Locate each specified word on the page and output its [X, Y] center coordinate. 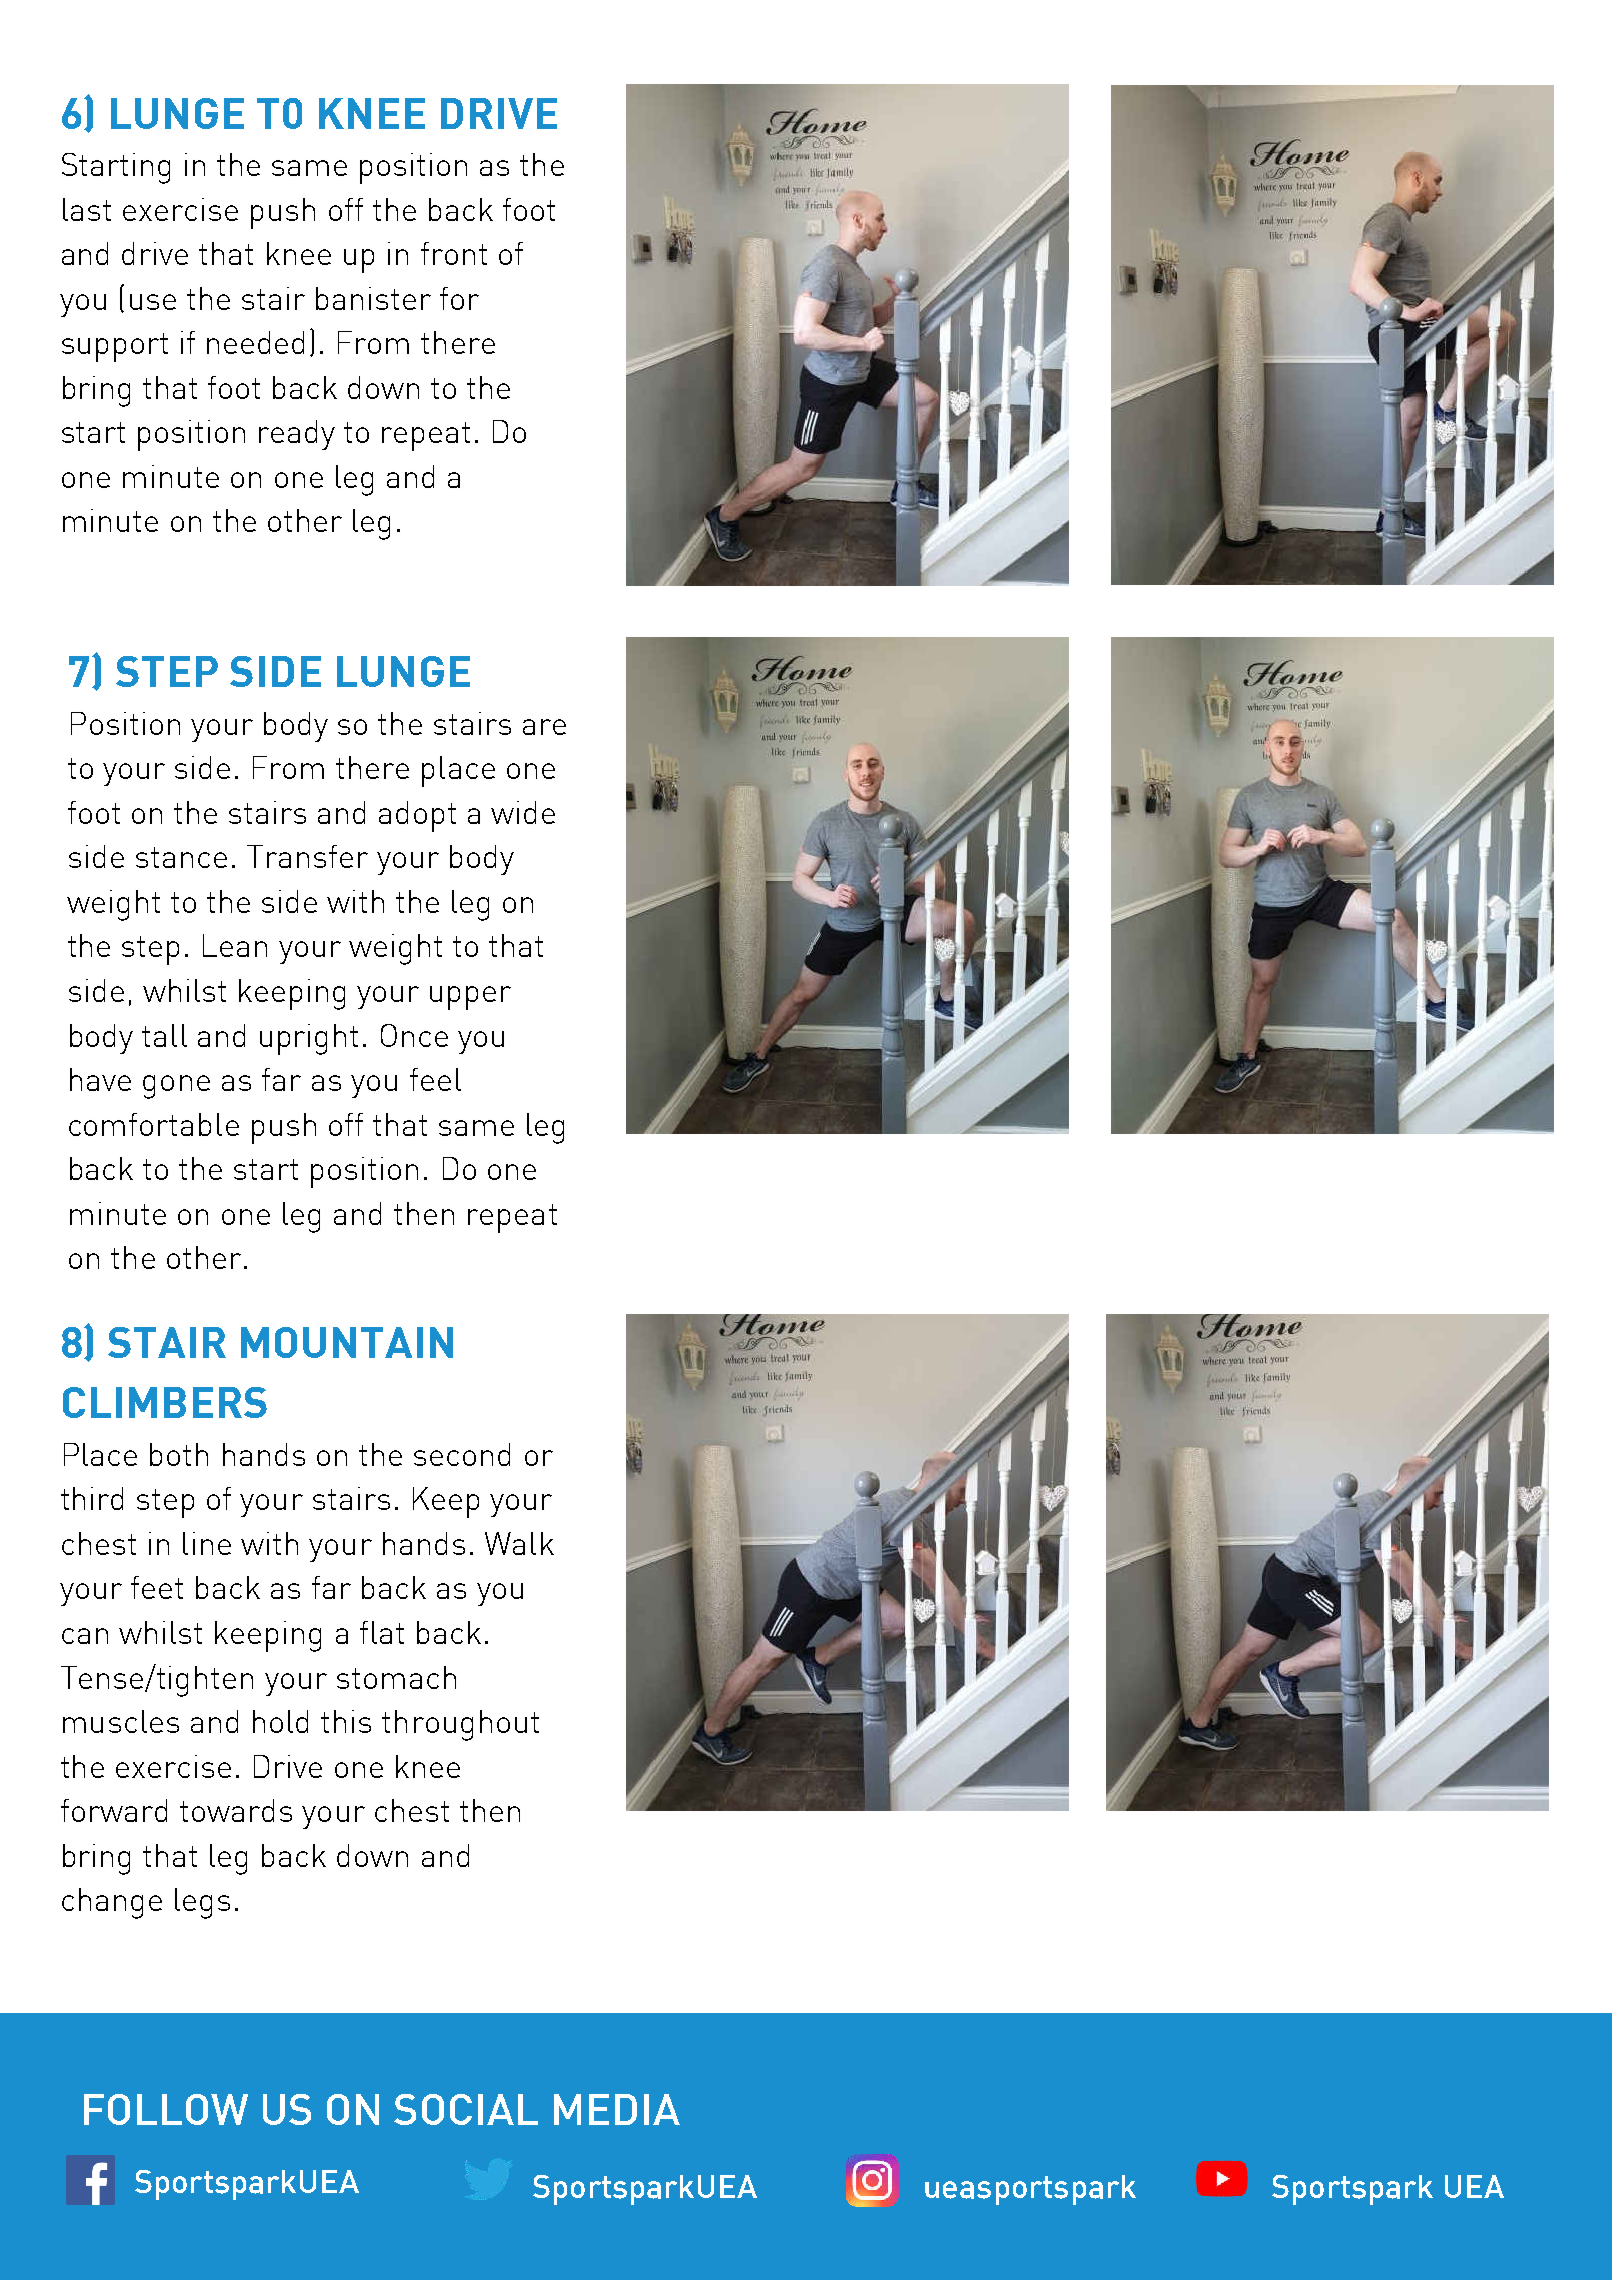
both [179, 1454]
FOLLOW [166, 2109]
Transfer [307, 856]
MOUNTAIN [347, 1342]
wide [523, 812]
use [153, 302]
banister [373, 298]
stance [181, 857]
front [454, 253]
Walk [519, 1543]
